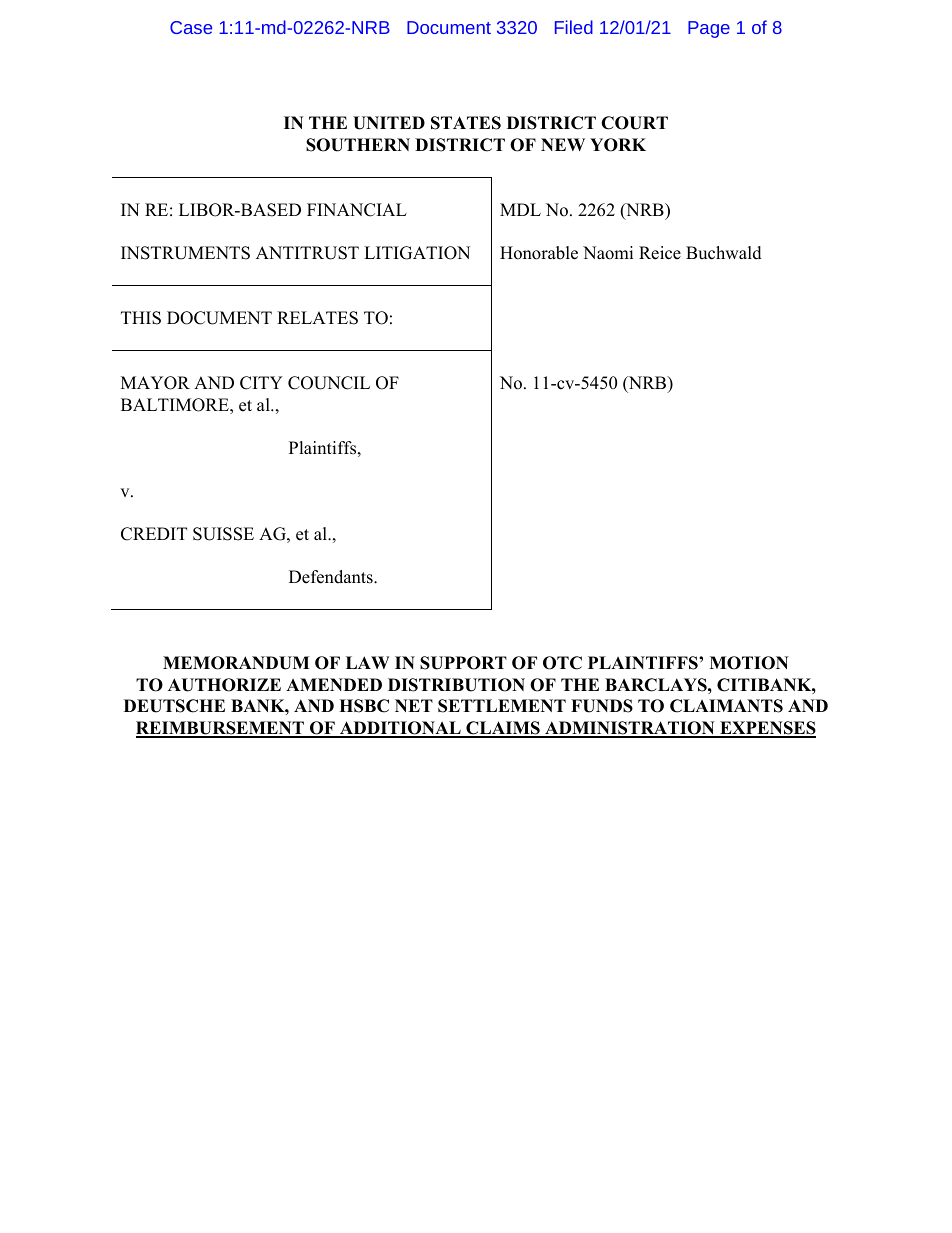 The width and height of the screenshot is (952, 1233). I want to click on MOTION, so click(749, 663).
